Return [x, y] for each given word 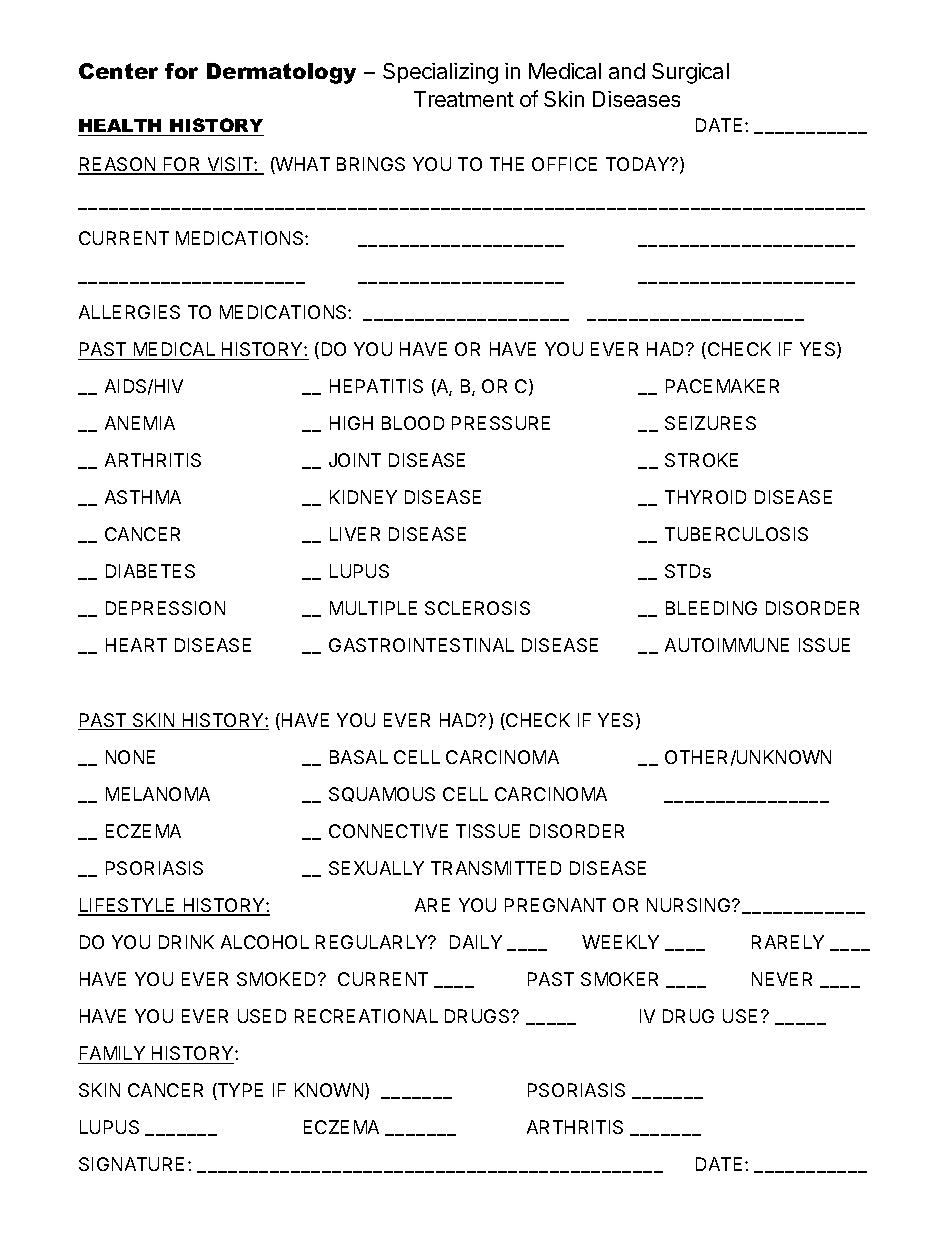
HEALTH [120, 125]
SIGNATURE [131, 1164]
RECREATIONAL [366, 1016]
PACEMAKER [722, 386]
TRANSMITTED [496, 868]
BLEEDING [711, 608]
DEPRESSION [165, 608]
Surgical [690, 73]
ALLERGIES [129, 312]
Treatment [464, 99]
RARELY [788, 942]
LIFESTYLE [128, 906]
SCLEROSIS [477, 608]
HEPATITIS [376, 386]
